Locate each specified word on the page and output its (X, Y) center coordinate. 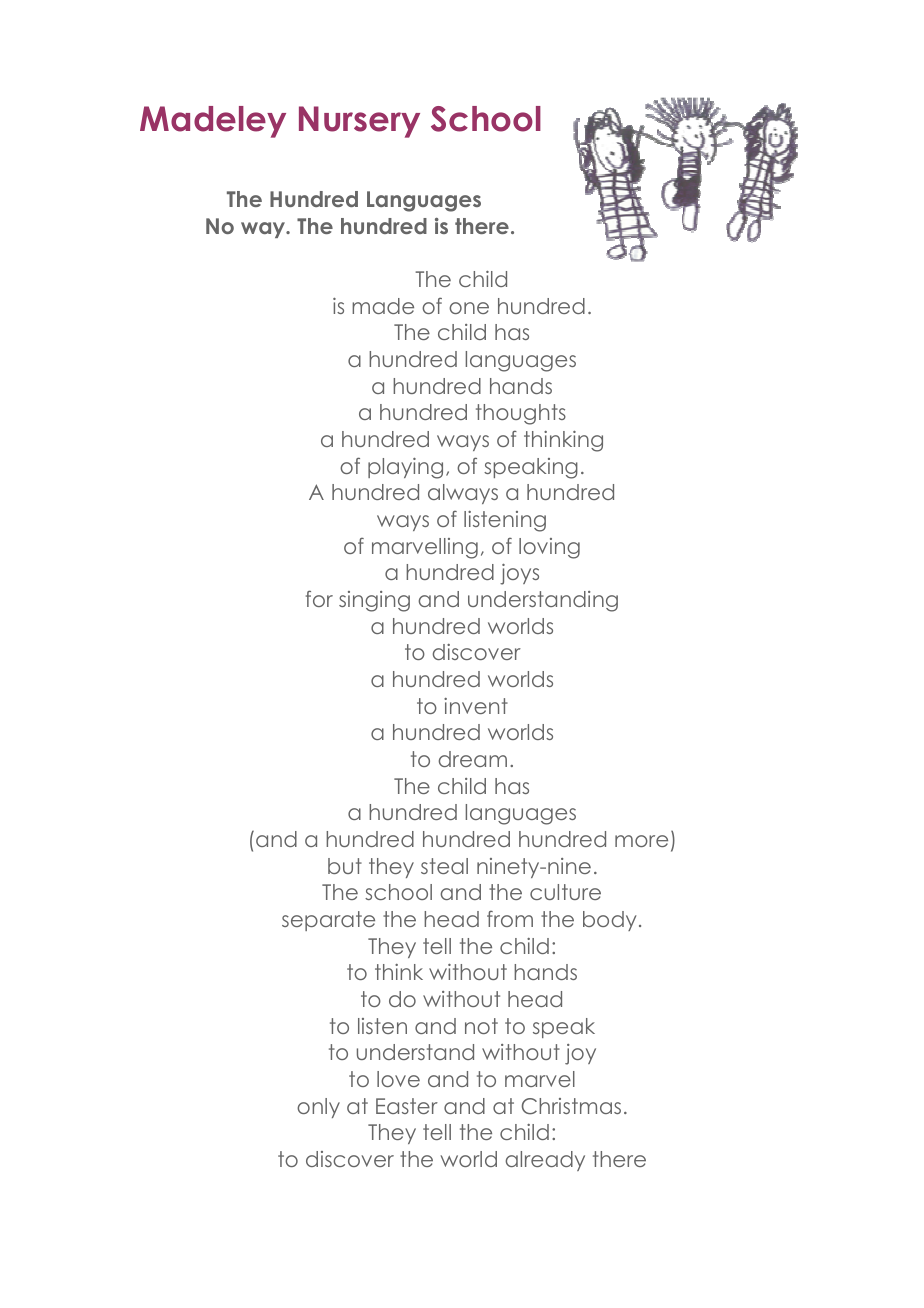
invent (476, 706)
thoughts (521, 414)
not (481, 1026)
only (318, 1108)
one (469, 308)
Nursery (359, 122)
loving (549, 548)
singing (374, 601)
